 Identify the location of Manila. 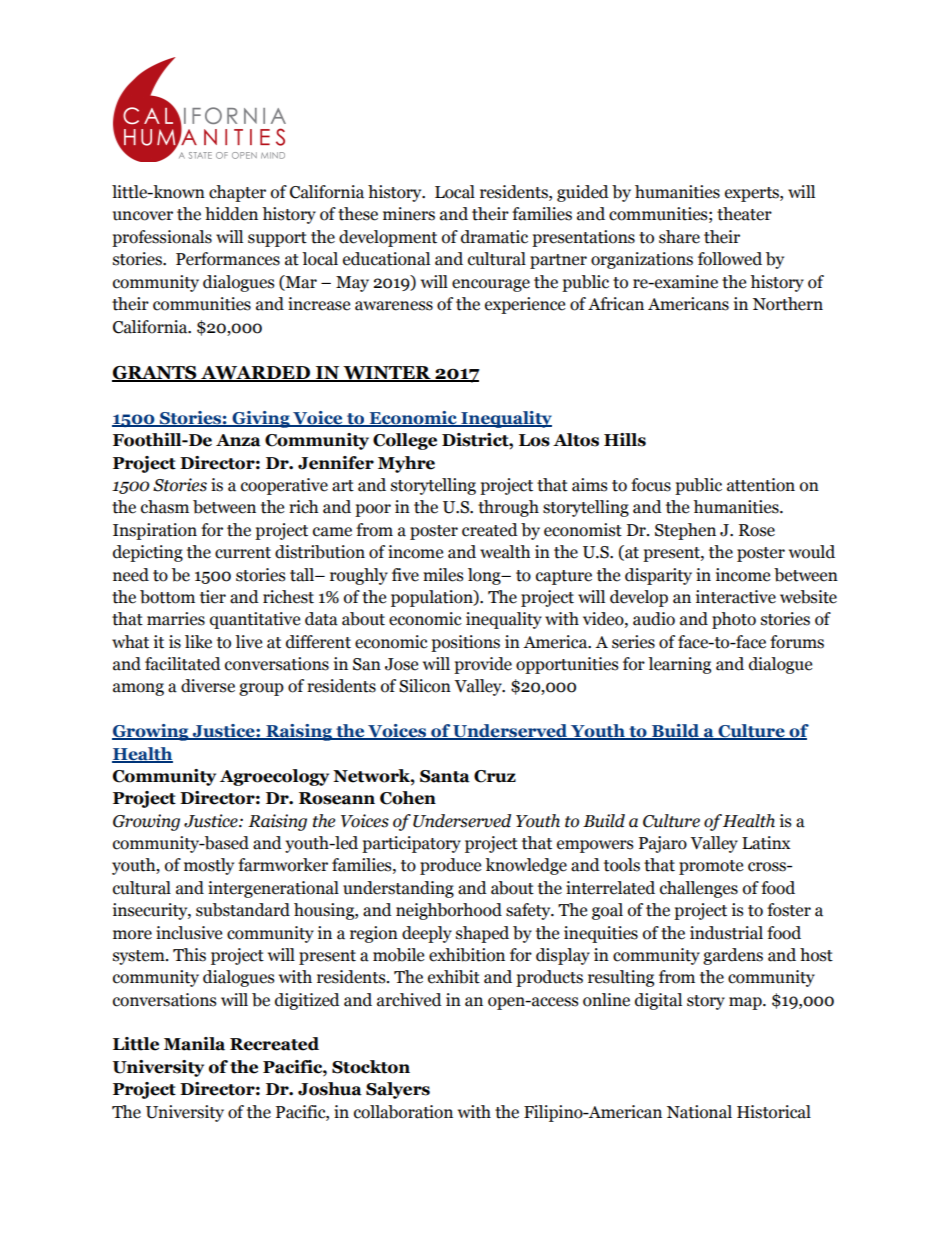
(194, 1044).
